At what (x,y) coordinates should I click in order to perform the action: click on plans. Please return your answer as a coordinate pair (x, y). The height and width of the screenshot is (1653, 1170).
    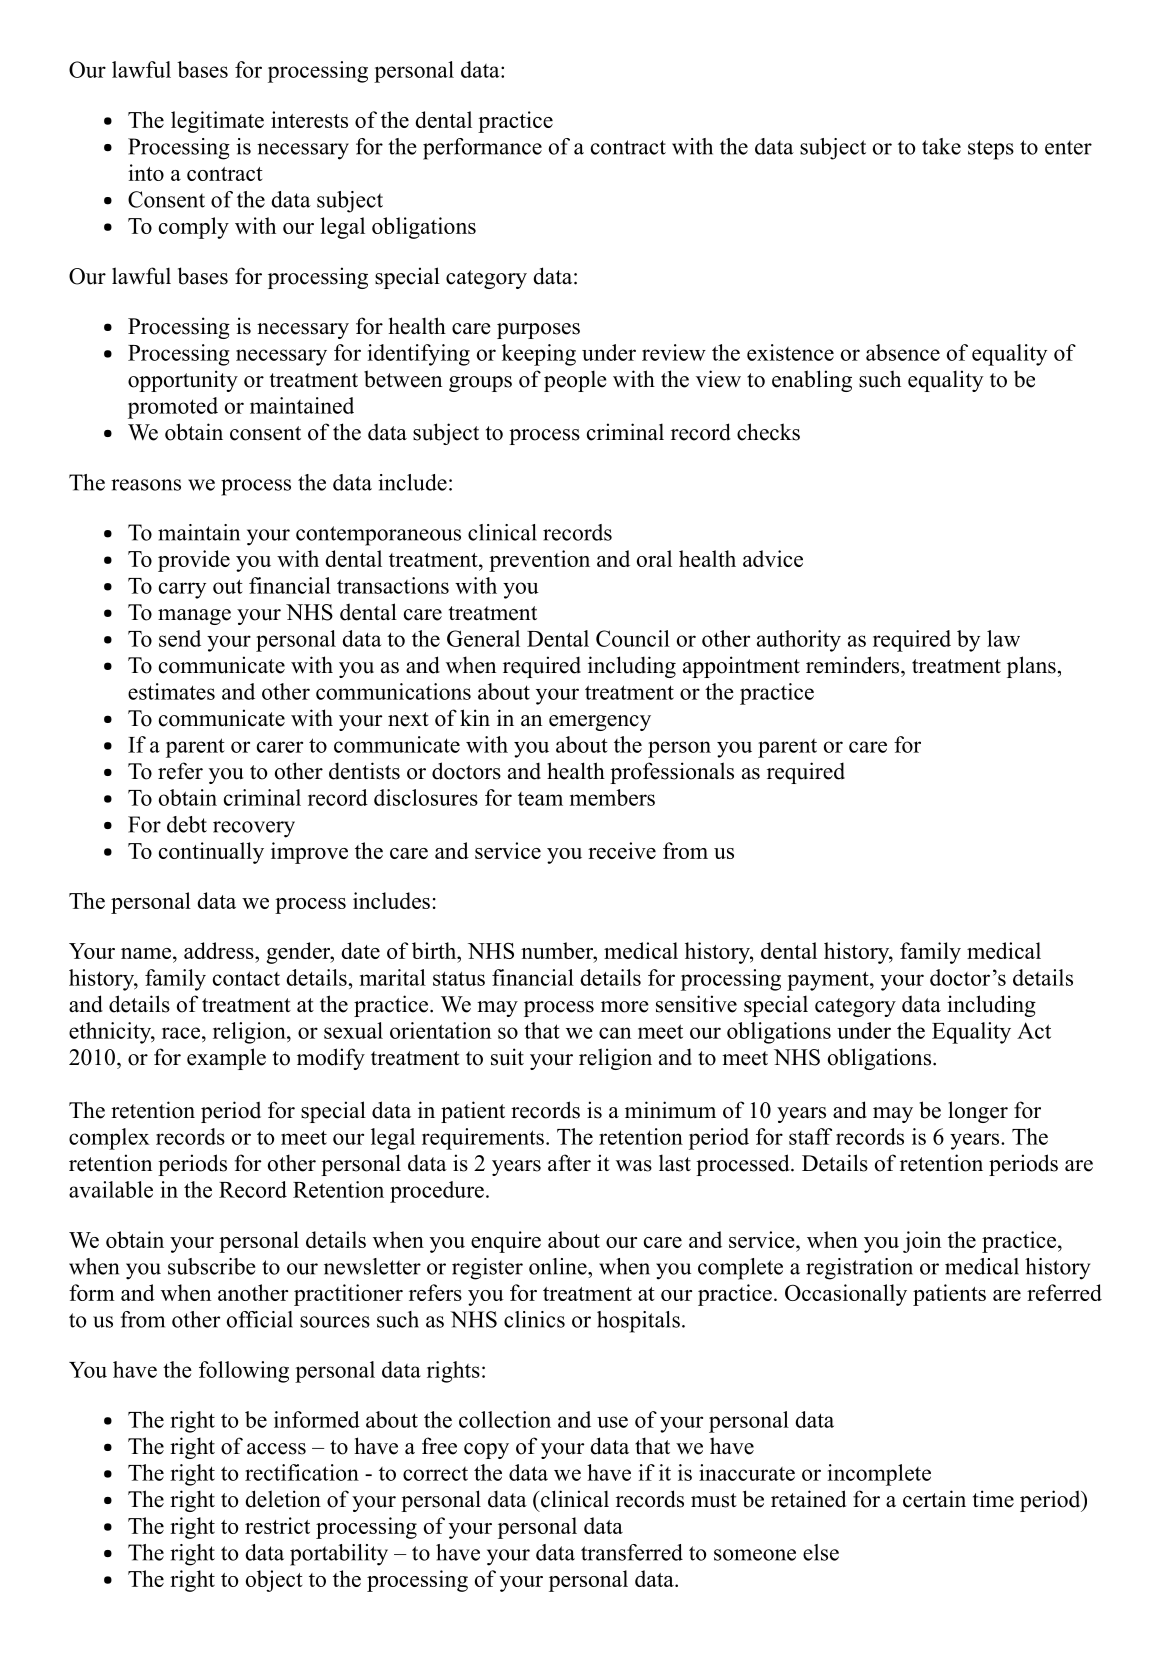
    Looking at the image, I should click on (1031, 667).
